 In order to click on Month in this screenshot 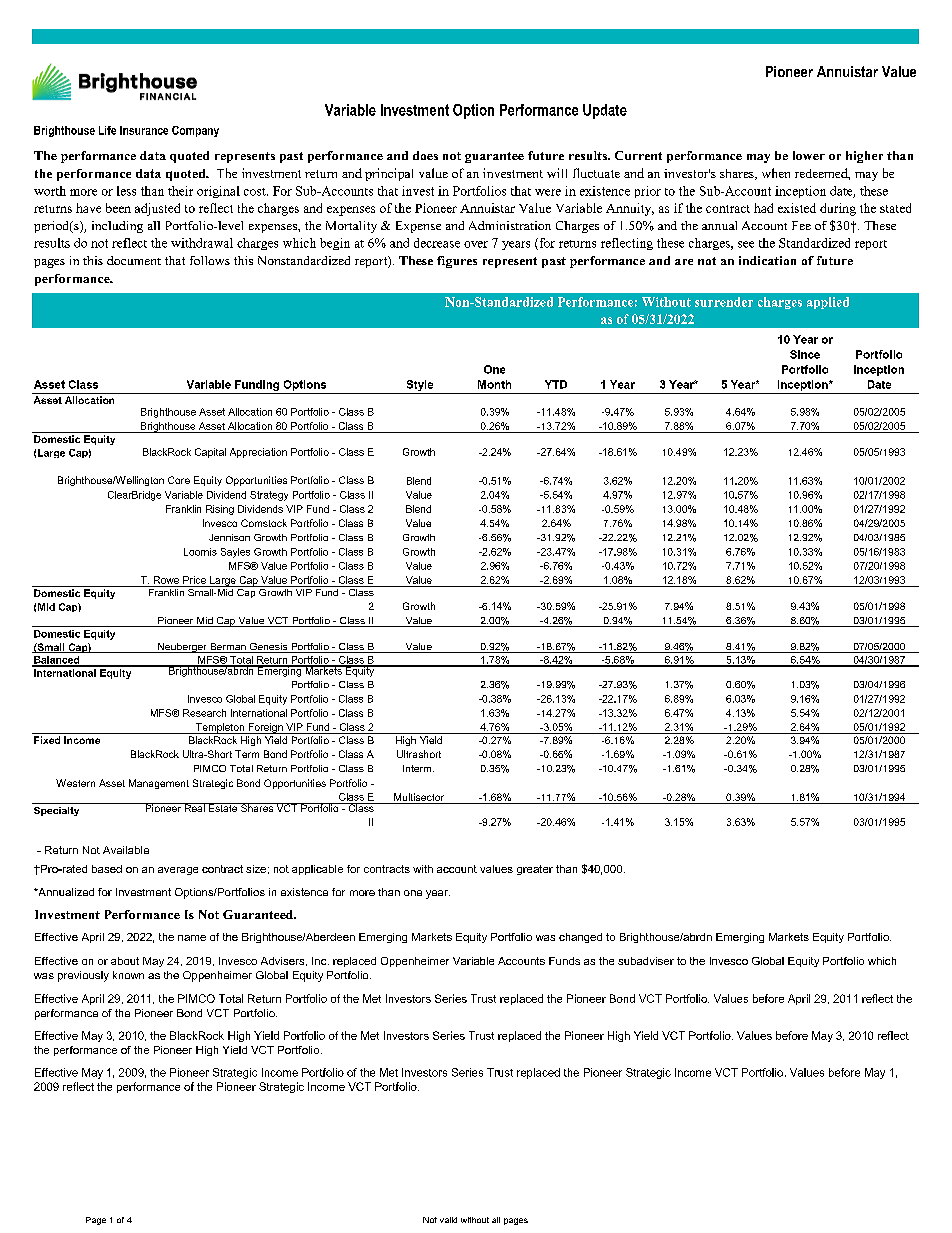, I will do `click(494, 384)`.
